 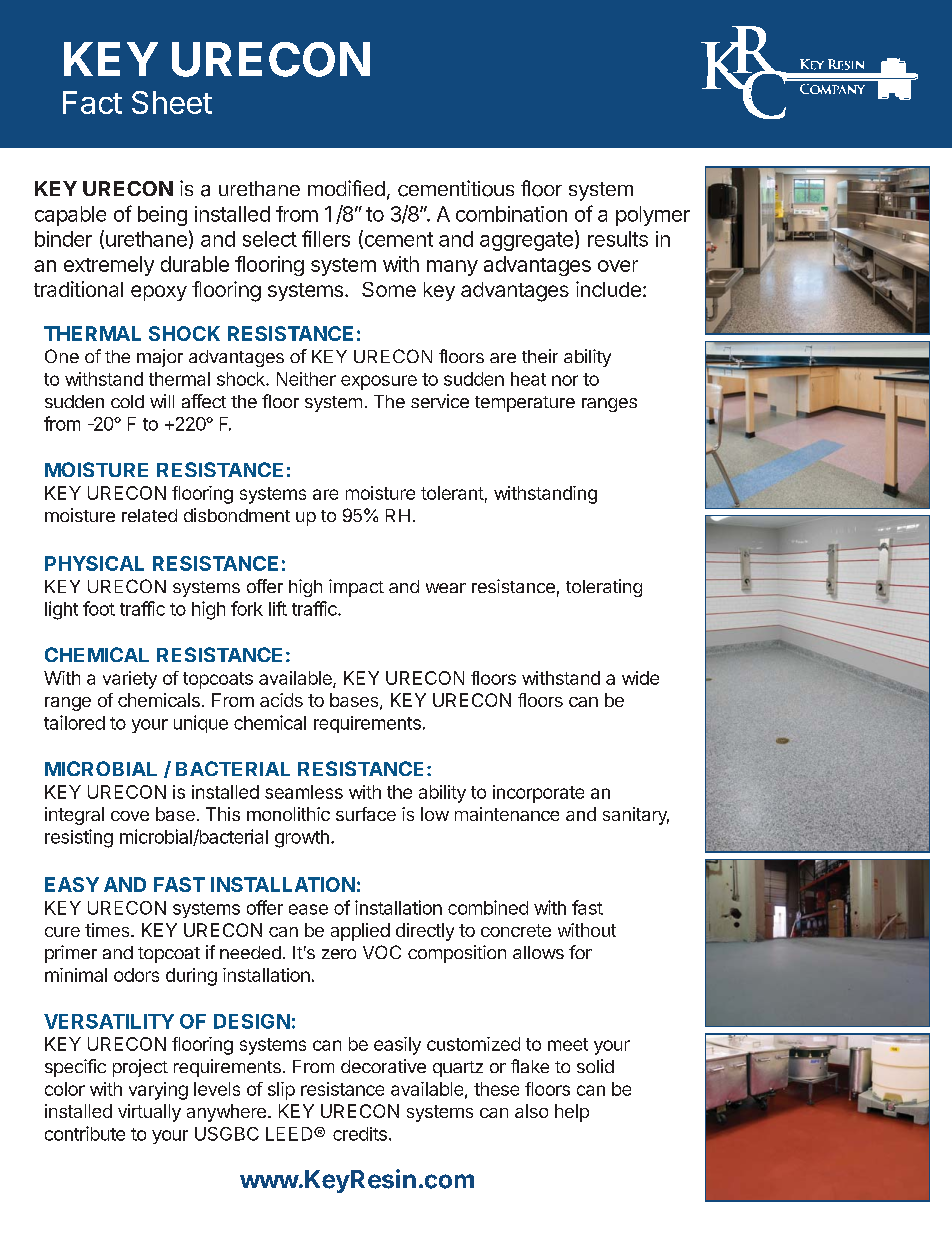 I want to click on virtually, so click(x=149, y=1113).
